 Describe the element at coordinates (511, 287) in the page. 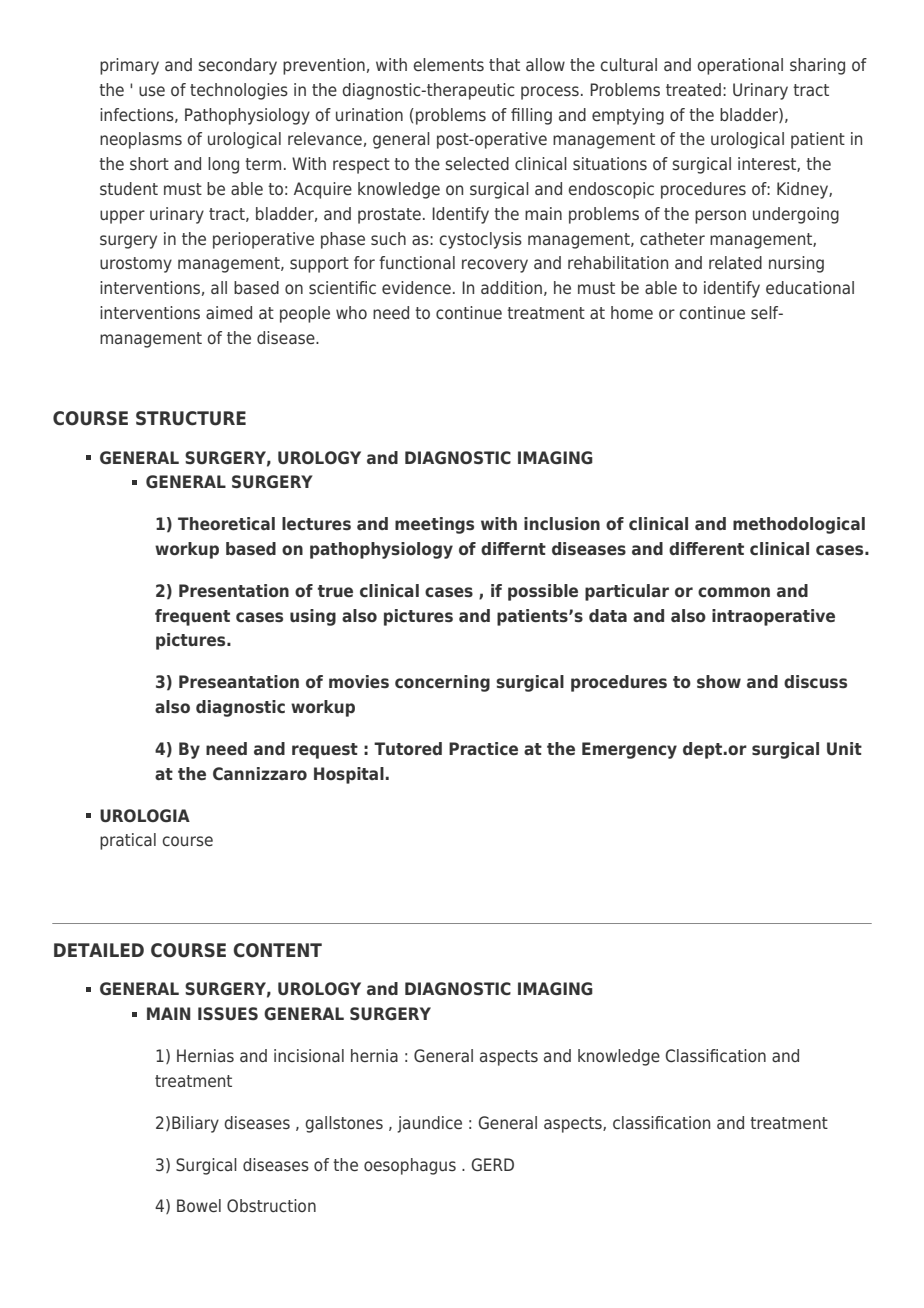

I see `addition` at that location.
